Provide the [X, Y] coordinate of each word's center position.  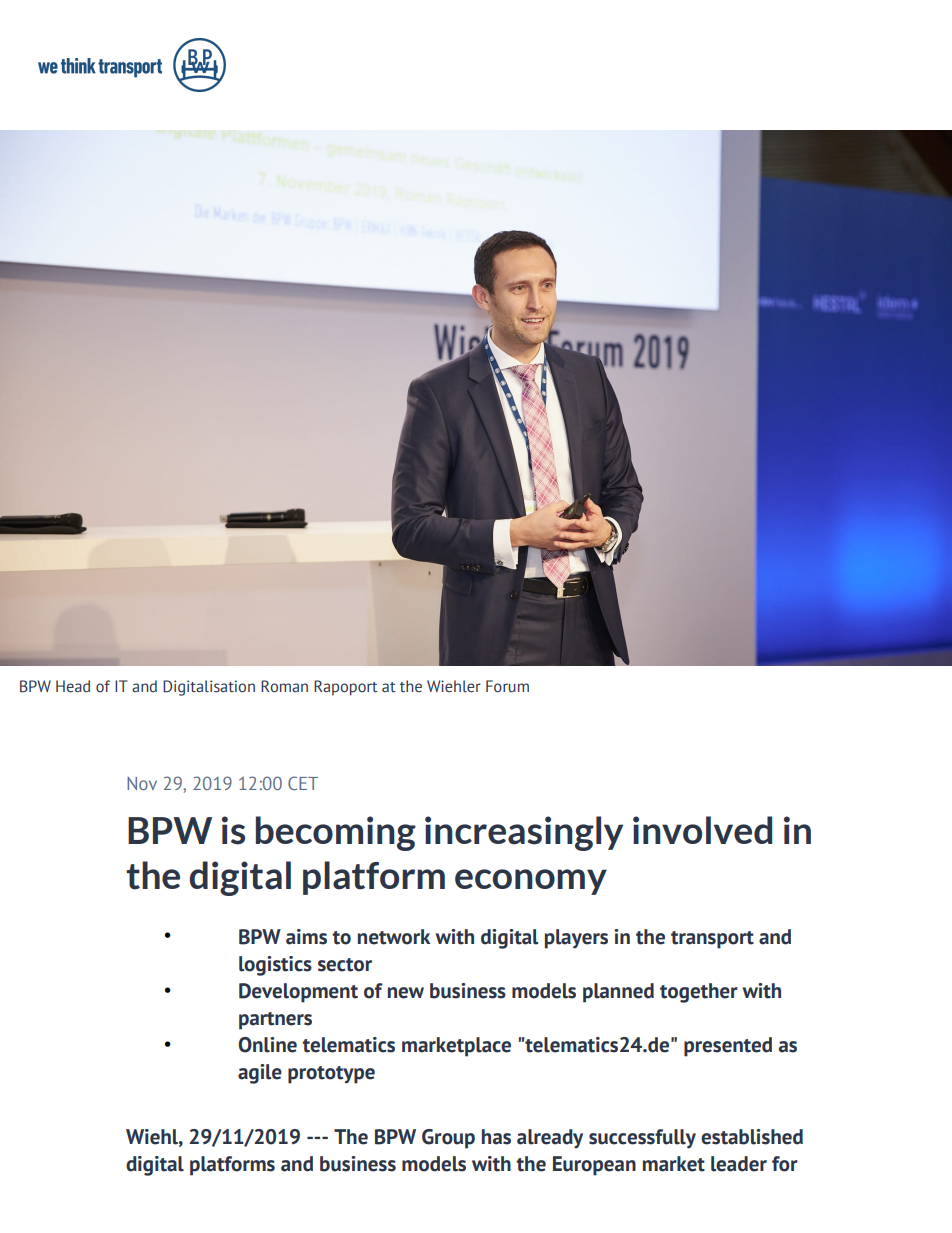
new [406, 993]
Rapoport [346, 688]
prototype [331, 1075]
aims [306, 937]
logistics [275, 966]
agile [260, 1074]
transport [712, 940]
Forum [507, 686]
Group [448, 1139]
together [699, 993]
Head [73, 686]
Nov [142, 783]
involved [702, 830]
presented [728, 1047]
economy [531, 882]
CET [303, 783]
